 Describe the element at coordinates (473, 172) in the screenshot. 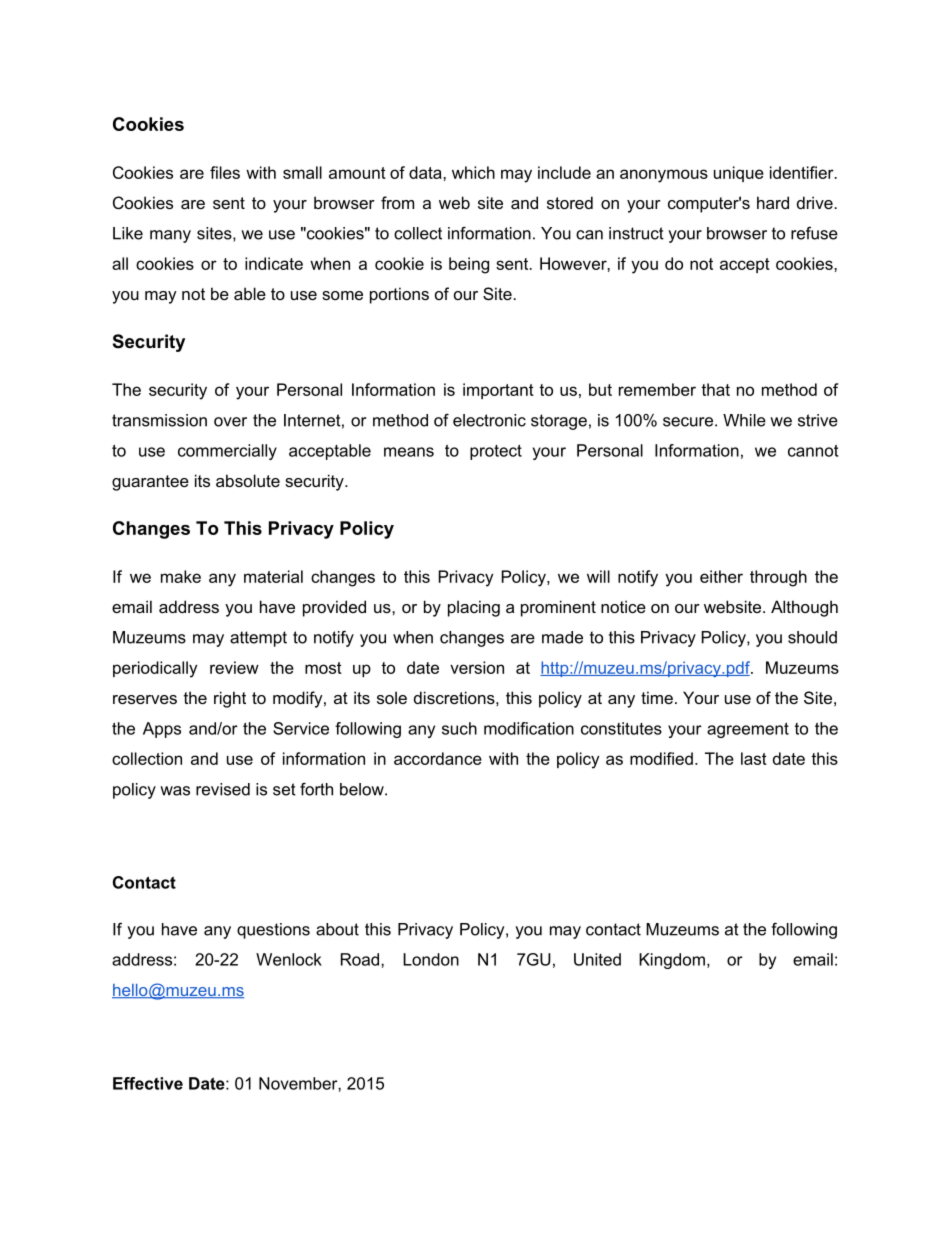

I see `which` at that location.
